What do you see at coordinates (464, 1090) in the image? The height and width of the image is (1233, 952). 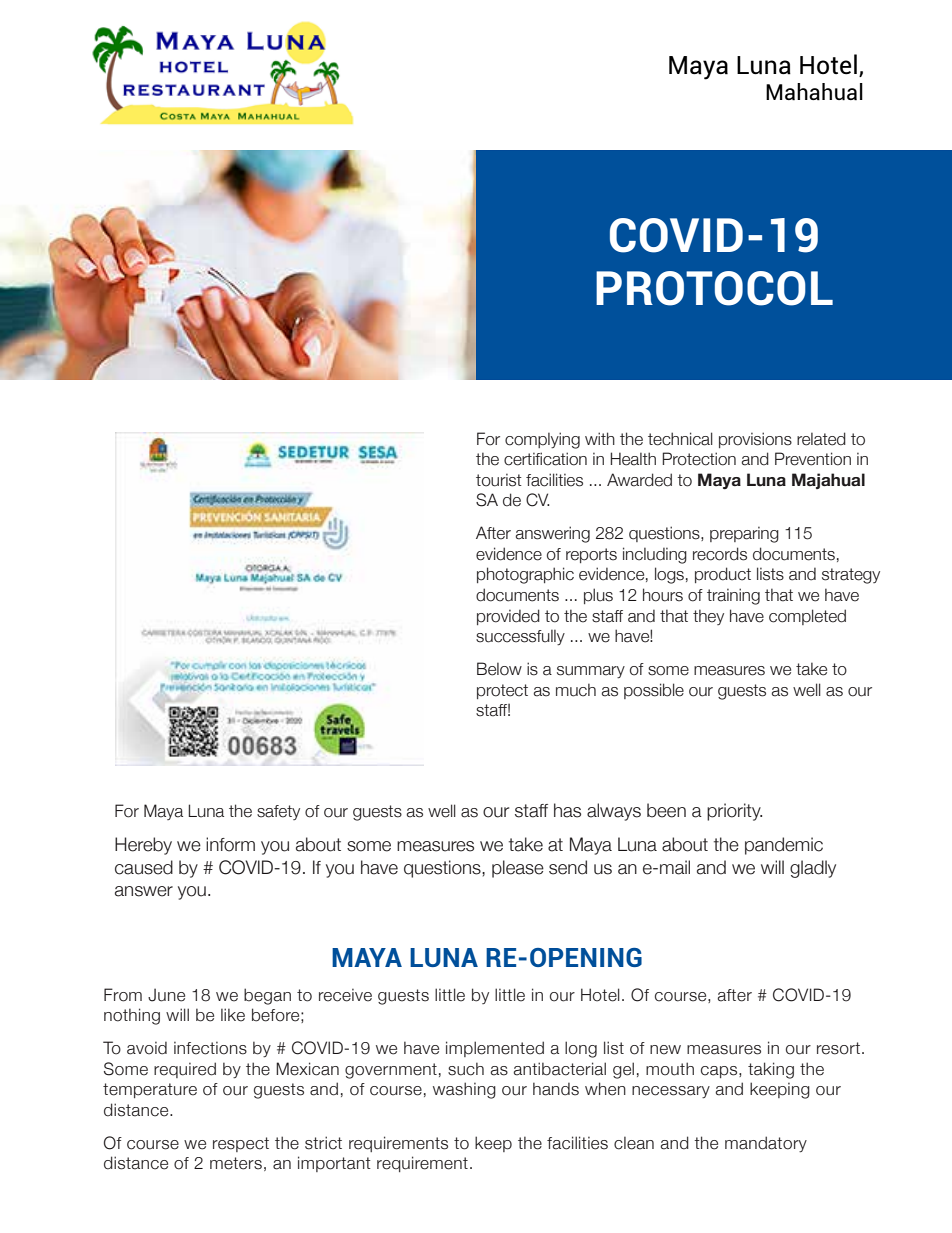 I see `washing` at bounding box center [464, 1090].
